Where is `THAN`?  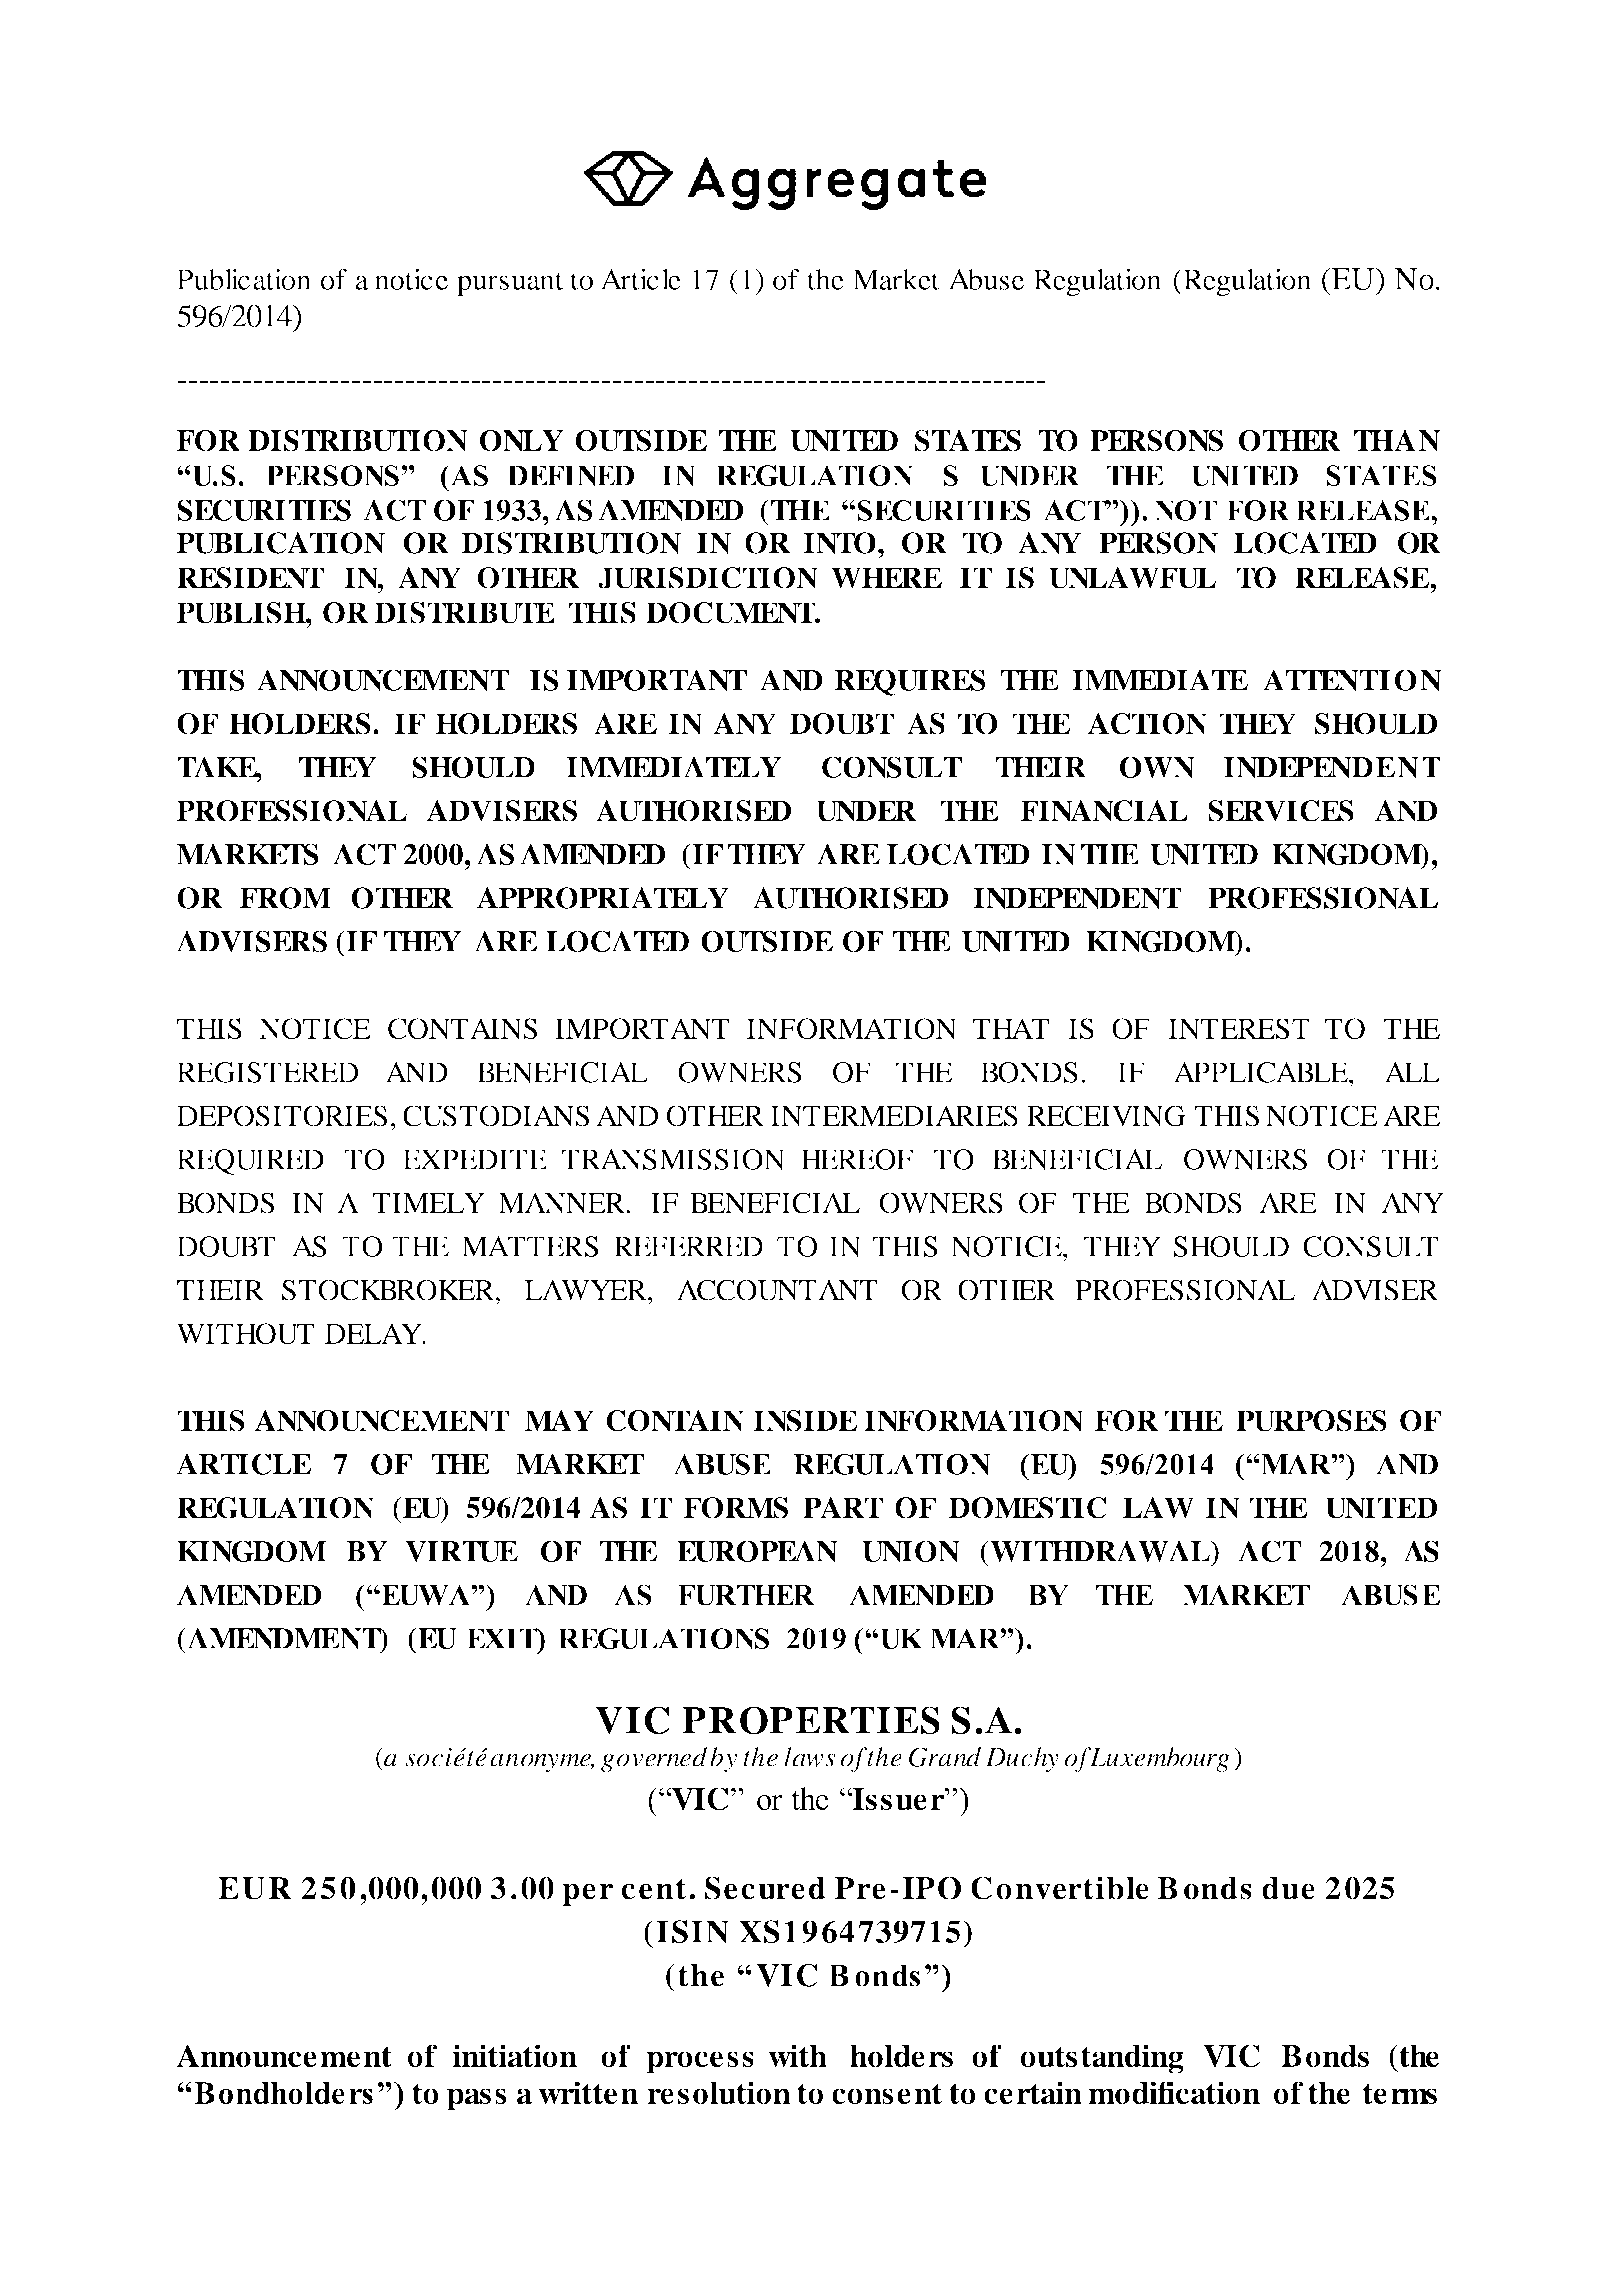
THAN is located at coordinates (1397, 441).
